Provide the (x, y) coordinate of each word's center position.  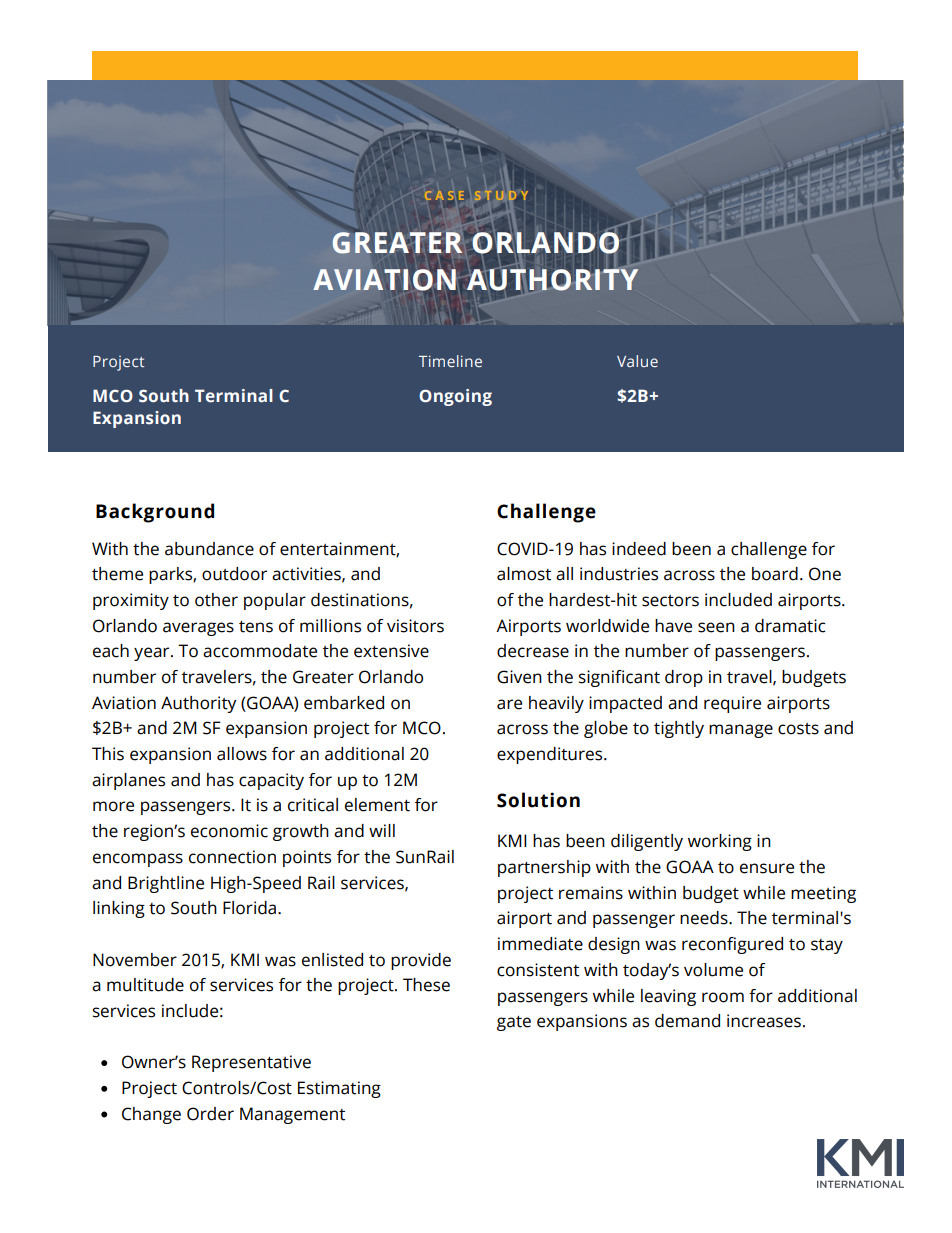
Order (210, 1114)
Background (155, 513)
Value (637, 361)
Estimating (339, 1089)
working (720, 842)
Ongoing (455, 397)
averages (198, 629)
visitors (415, 626)
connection (232, 857)
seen (716, 627)
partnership (544, 868)
